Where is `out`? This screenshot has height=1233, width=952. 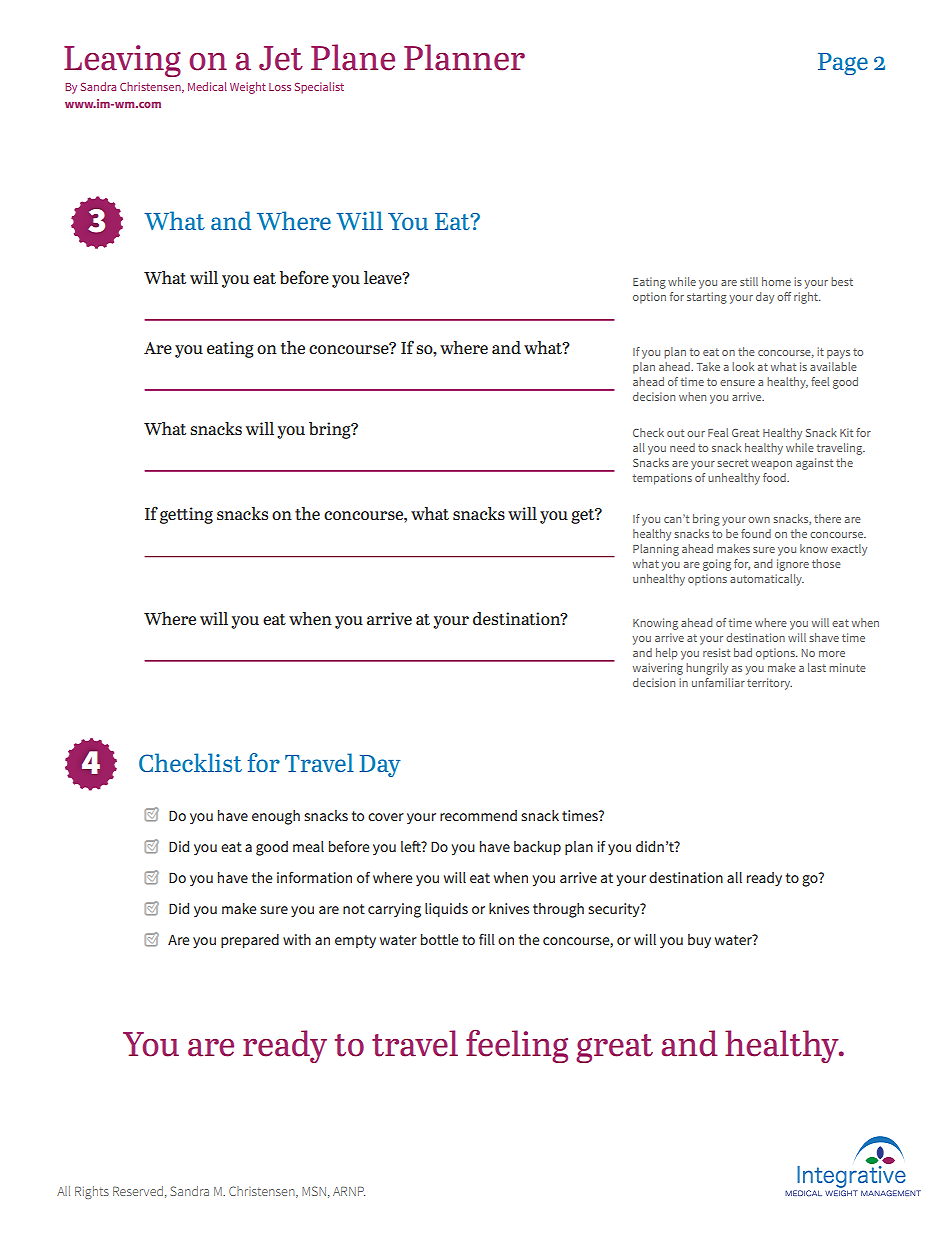
out is located at coordinates (675, 433).
